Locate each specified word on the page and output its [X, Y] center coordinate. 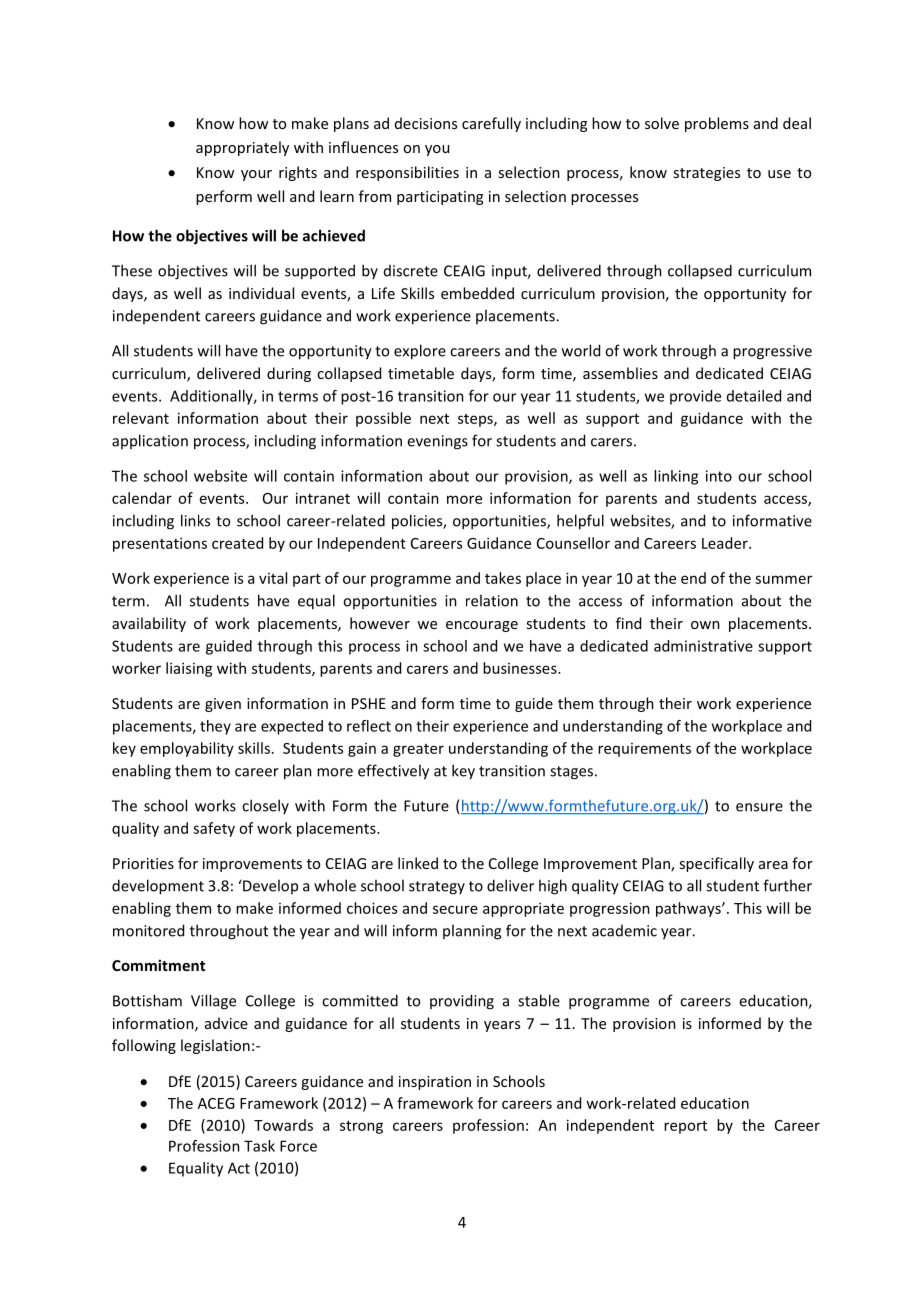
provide [695, 397]
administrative [703, 646]
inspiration [435, 1083]
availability [149, 624]
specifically [716, 864]
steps [476, 420]
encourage [482, 626]
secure [455, 909]
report [685, 1127]
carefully [491, 124]
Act [239, 1168]
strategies [706, 174]
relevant [141, 418]
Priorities [143, 863]
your [256, 175]
